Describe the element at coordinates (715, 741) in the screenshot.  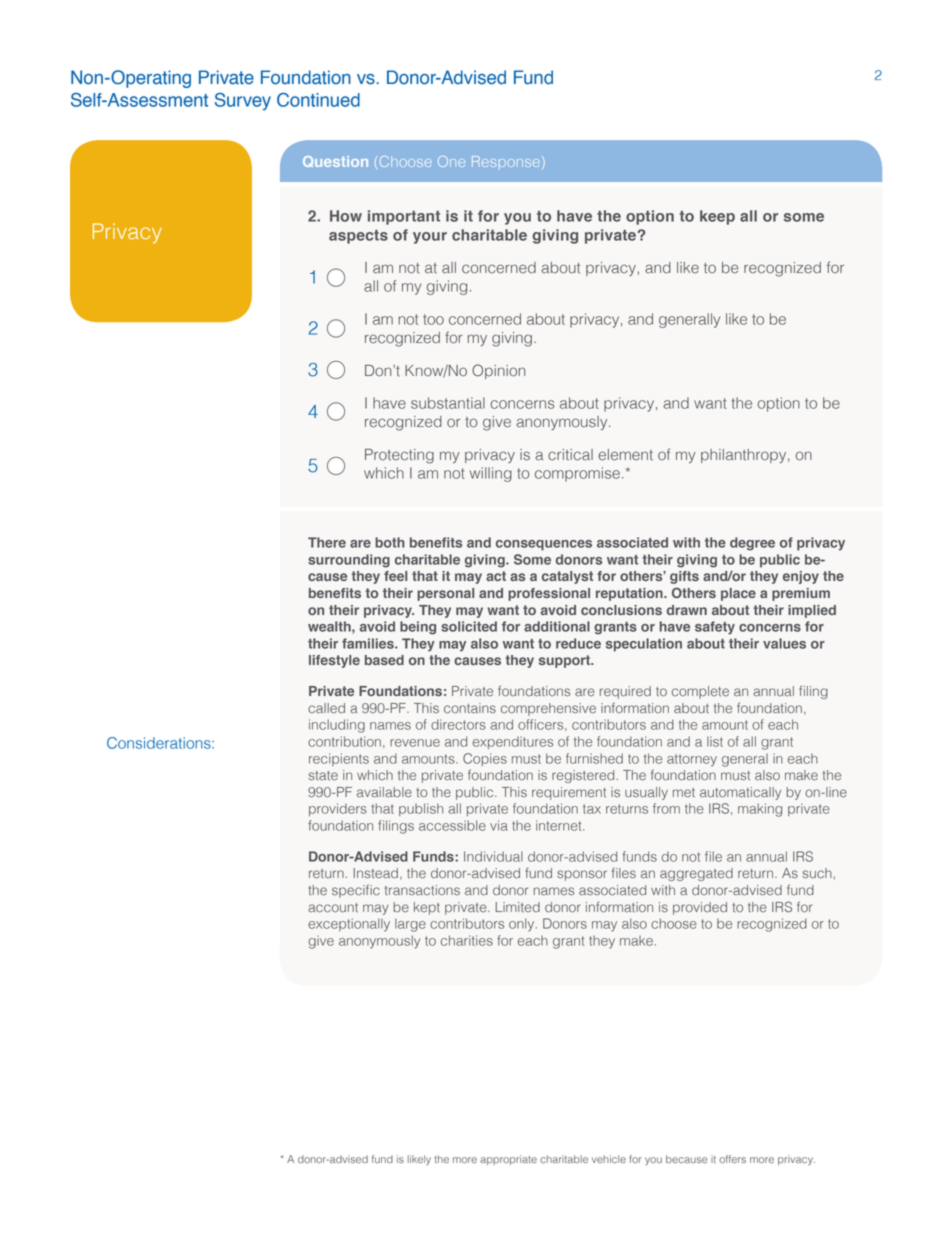
I see `list` at that location.
